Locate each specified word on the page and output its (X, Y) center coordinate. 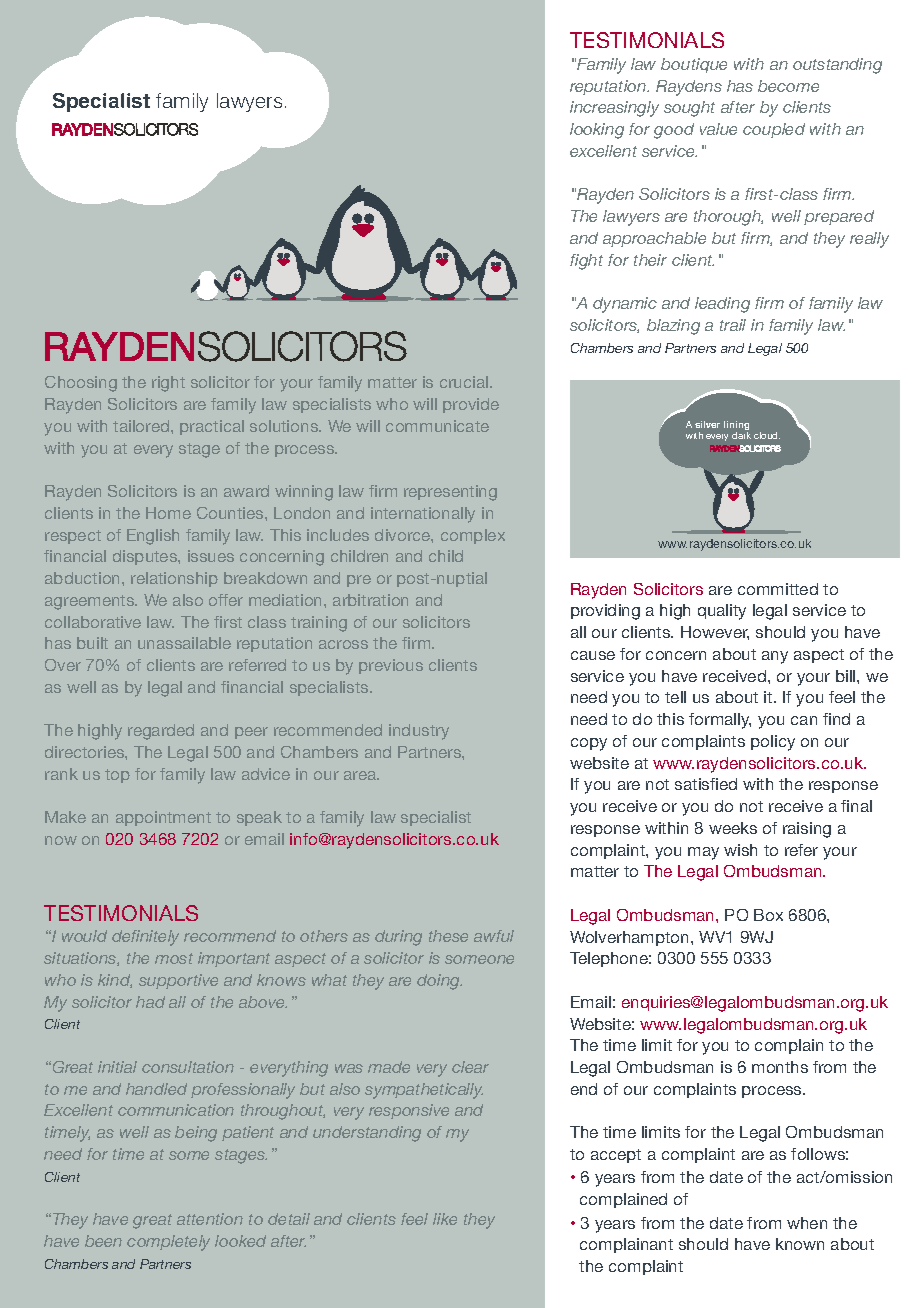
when (807, 1223)
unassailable (184, 643)
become (788, 86)
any (775, 657)
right (168, 384)
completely (168, 1243)
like (445, 1219)
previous (391, 666)
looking (597, 131)
